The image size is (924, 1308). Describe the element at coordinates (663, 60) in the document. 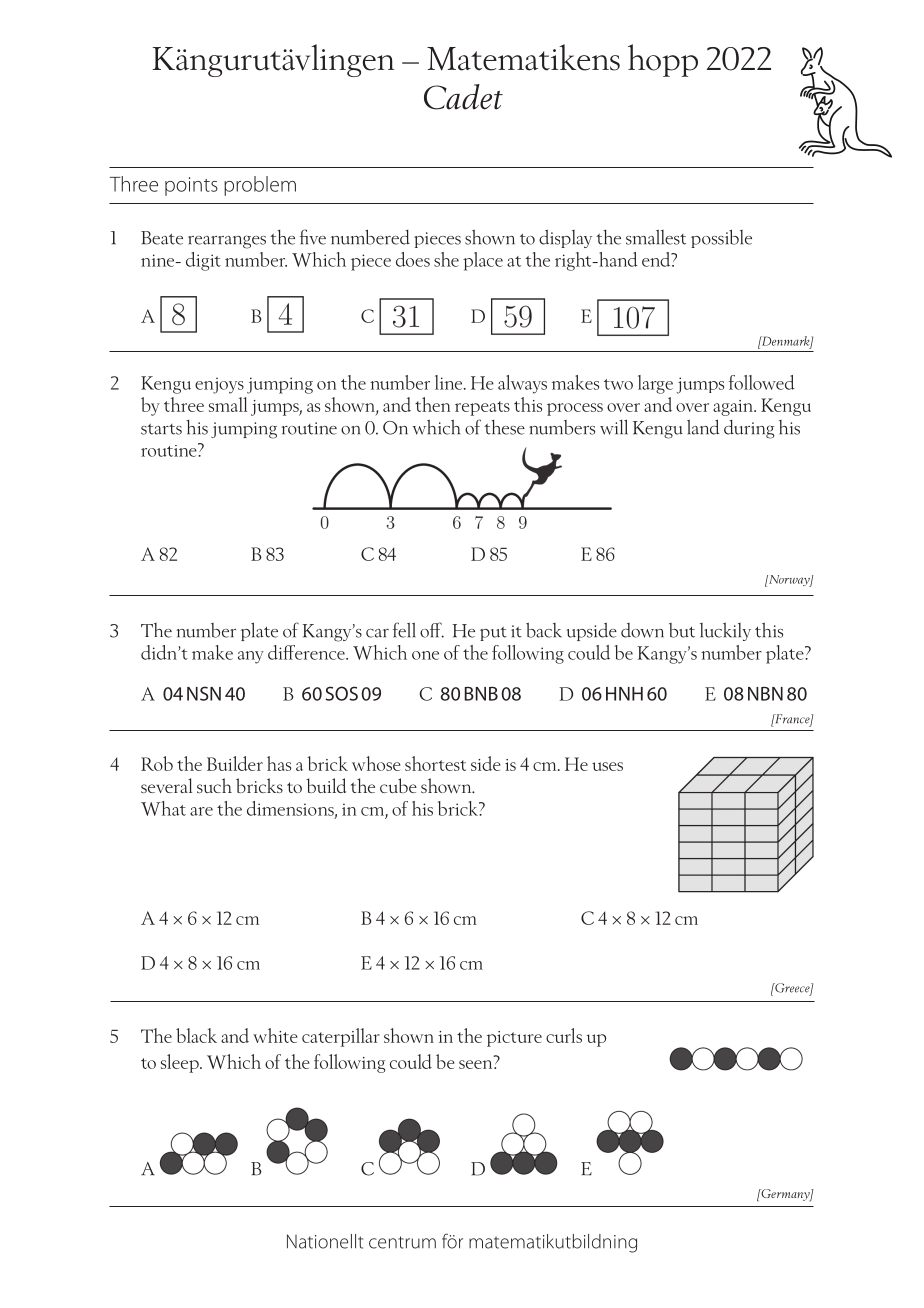

I see `hopp` at that location.
